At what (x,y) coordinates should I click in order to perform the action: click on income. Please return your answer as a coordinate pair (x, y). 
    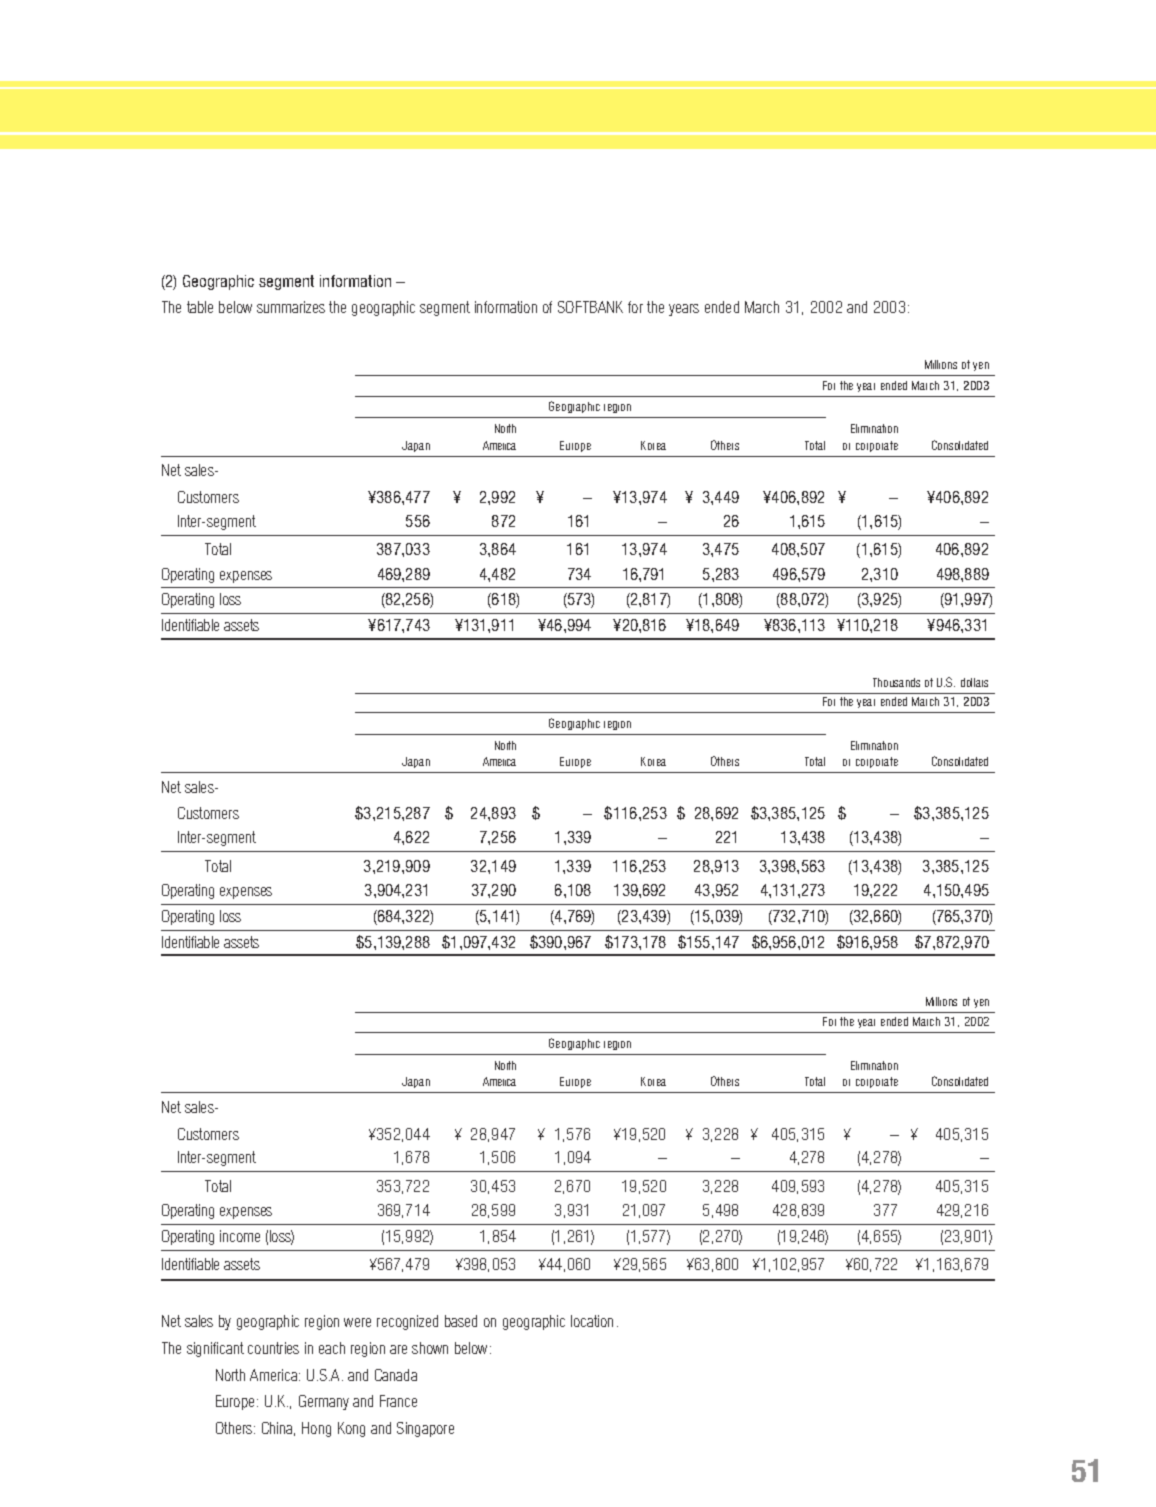
    Looking at the image, I should click on (240, 1236).
